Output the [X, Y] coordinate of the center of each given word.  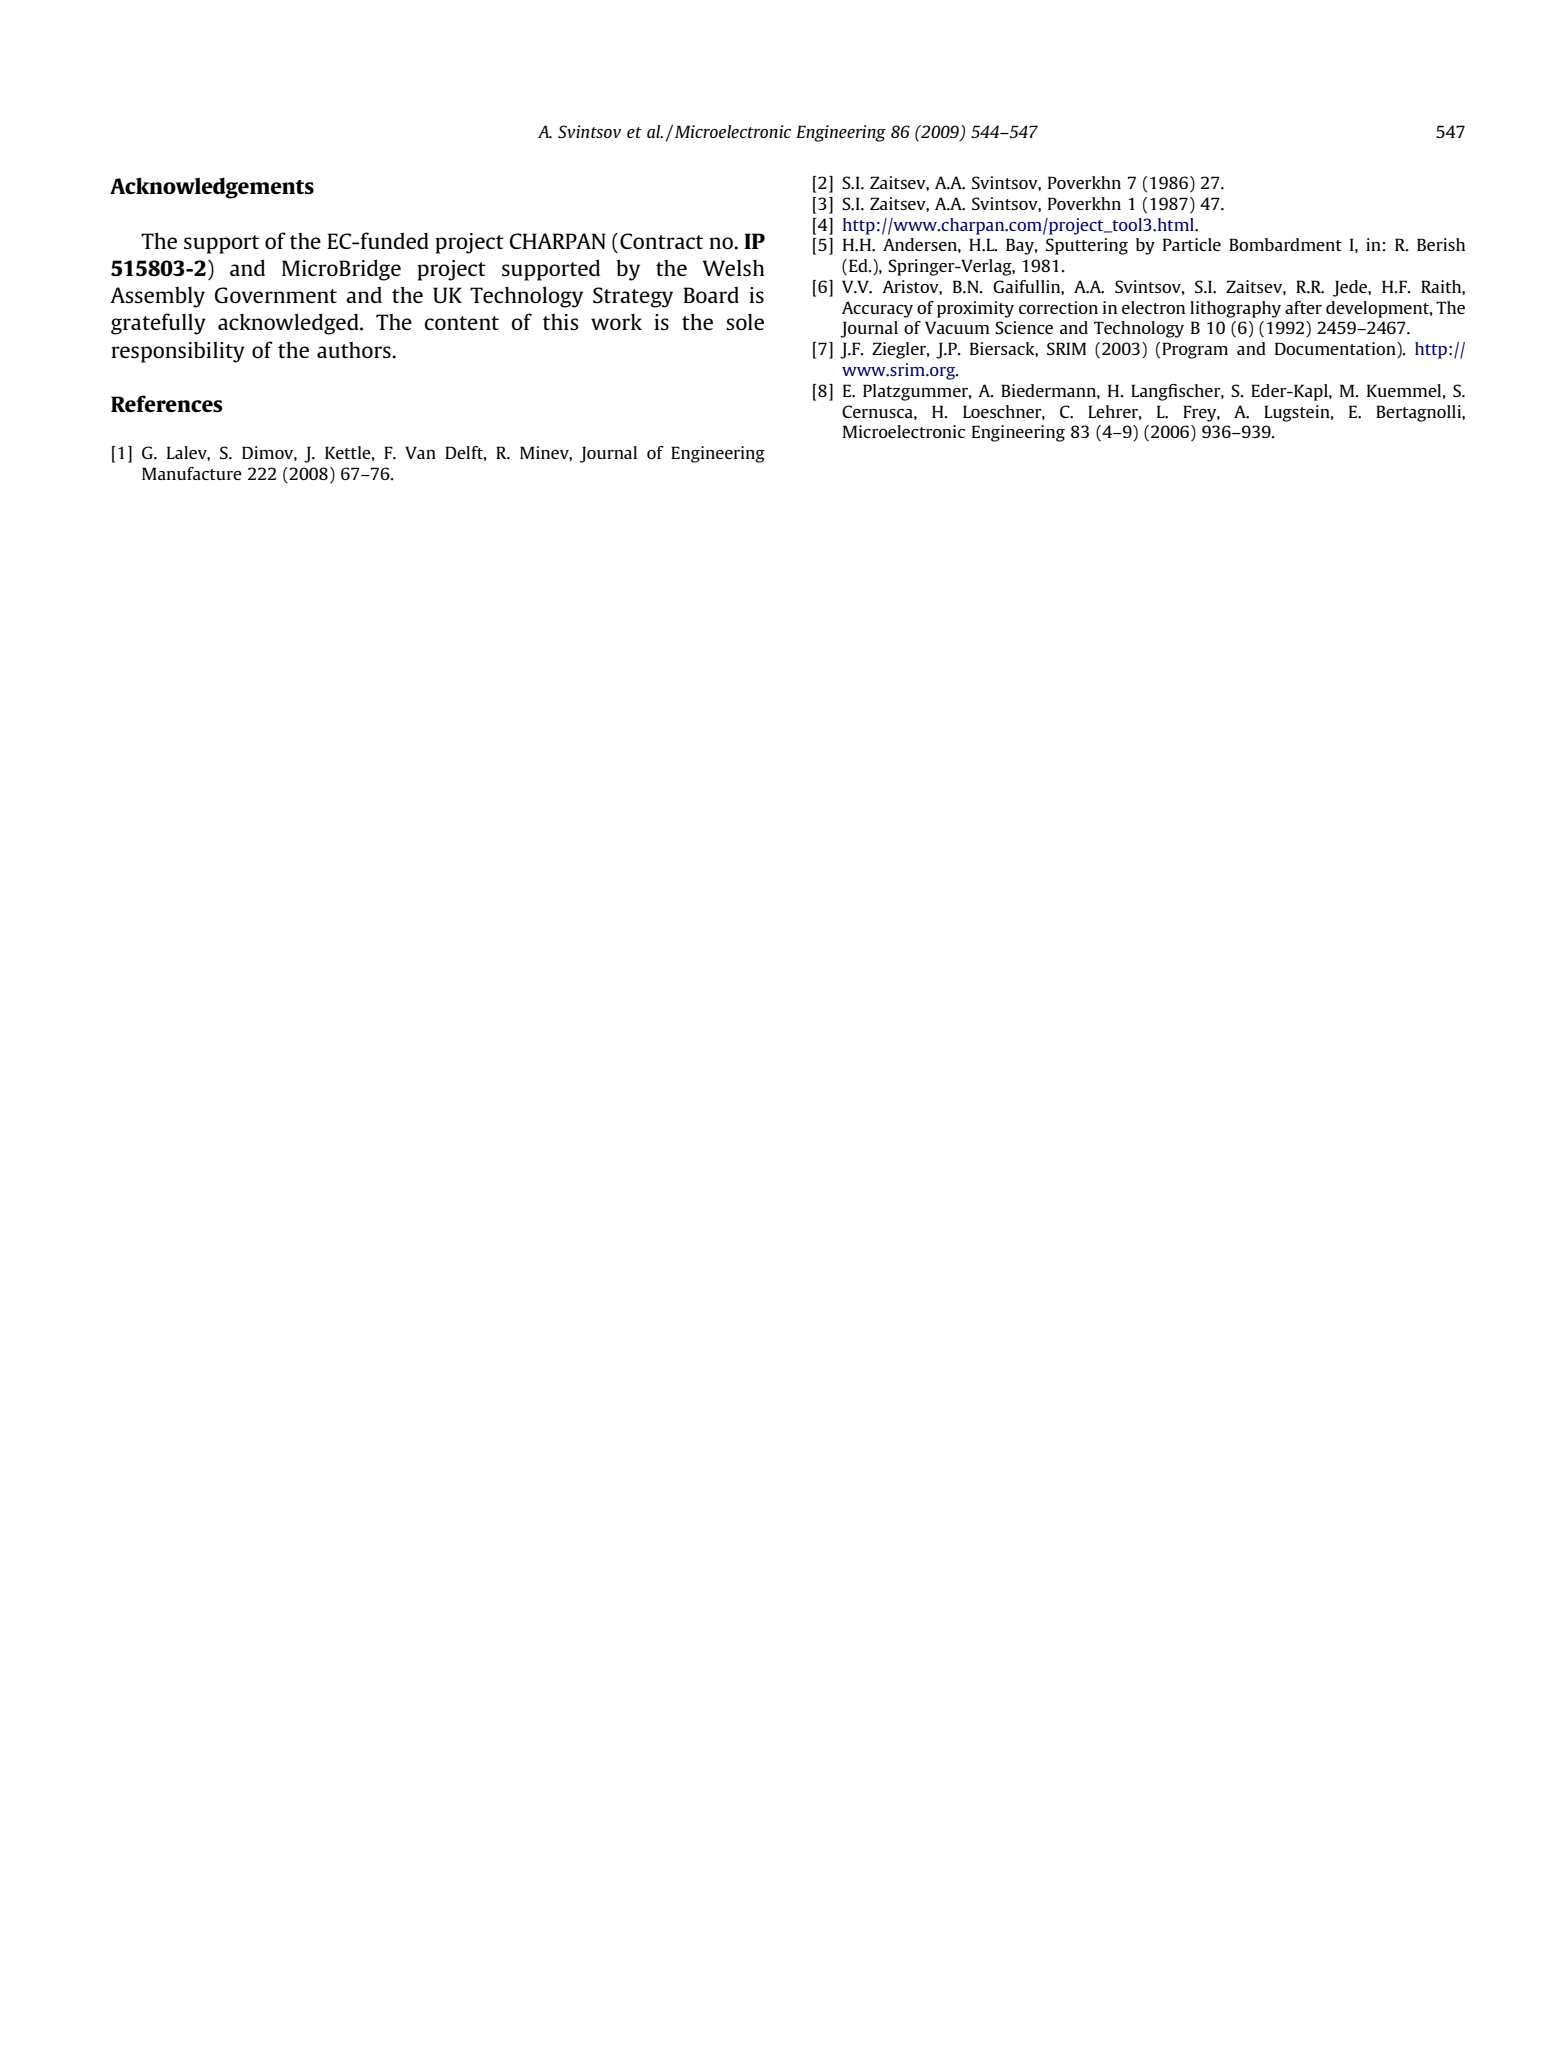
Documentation [1336, 350]
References [167, 403]
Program [1195, 350]
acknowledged [289, 324]
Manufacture [192, 473]
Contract [661, 241]
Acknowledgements [212, 188]
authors [355, 350]
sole [745, 322]
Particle [1192, 244]
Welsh [734, 268]
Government [276, 295]
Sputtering [1087, 246]
